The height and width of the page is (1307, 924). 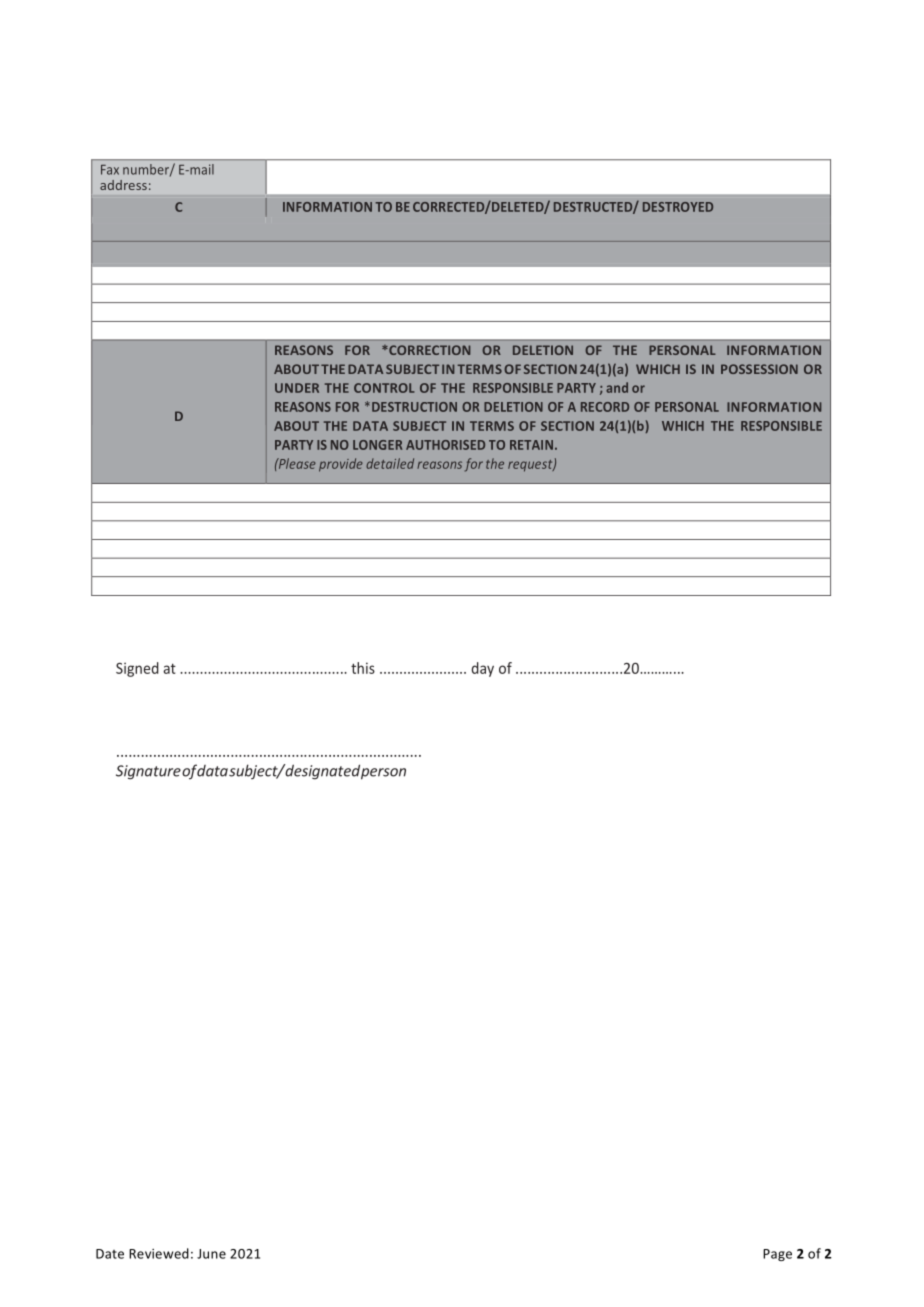 I want to click on DESTROYED, so click(x=678, y=207).
